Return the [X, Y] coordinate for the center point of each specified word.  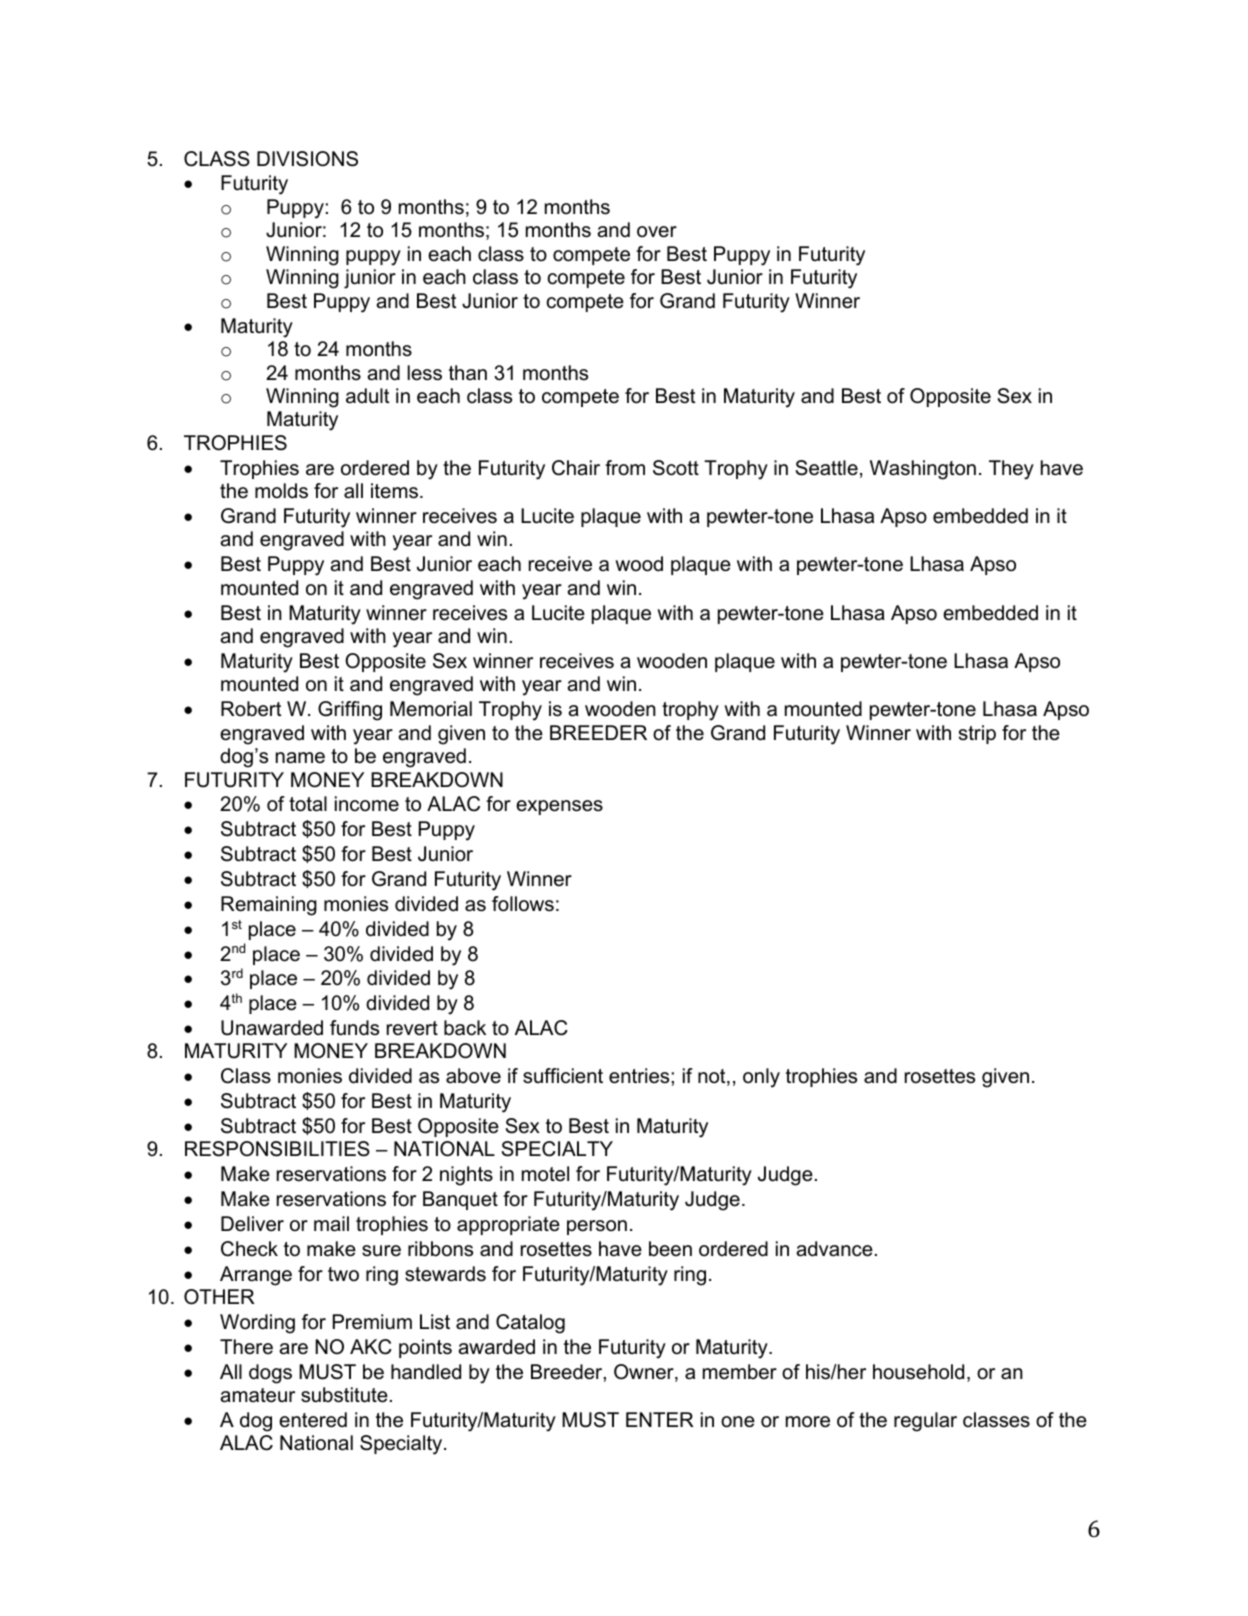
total [308, 804]
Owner [645, 1373]
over [657, 232]
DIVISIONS [307, 159]
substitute [344, 1395]
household [918, 1372]
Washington [923, 470]
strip [977, 734]
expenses [559, 807]
